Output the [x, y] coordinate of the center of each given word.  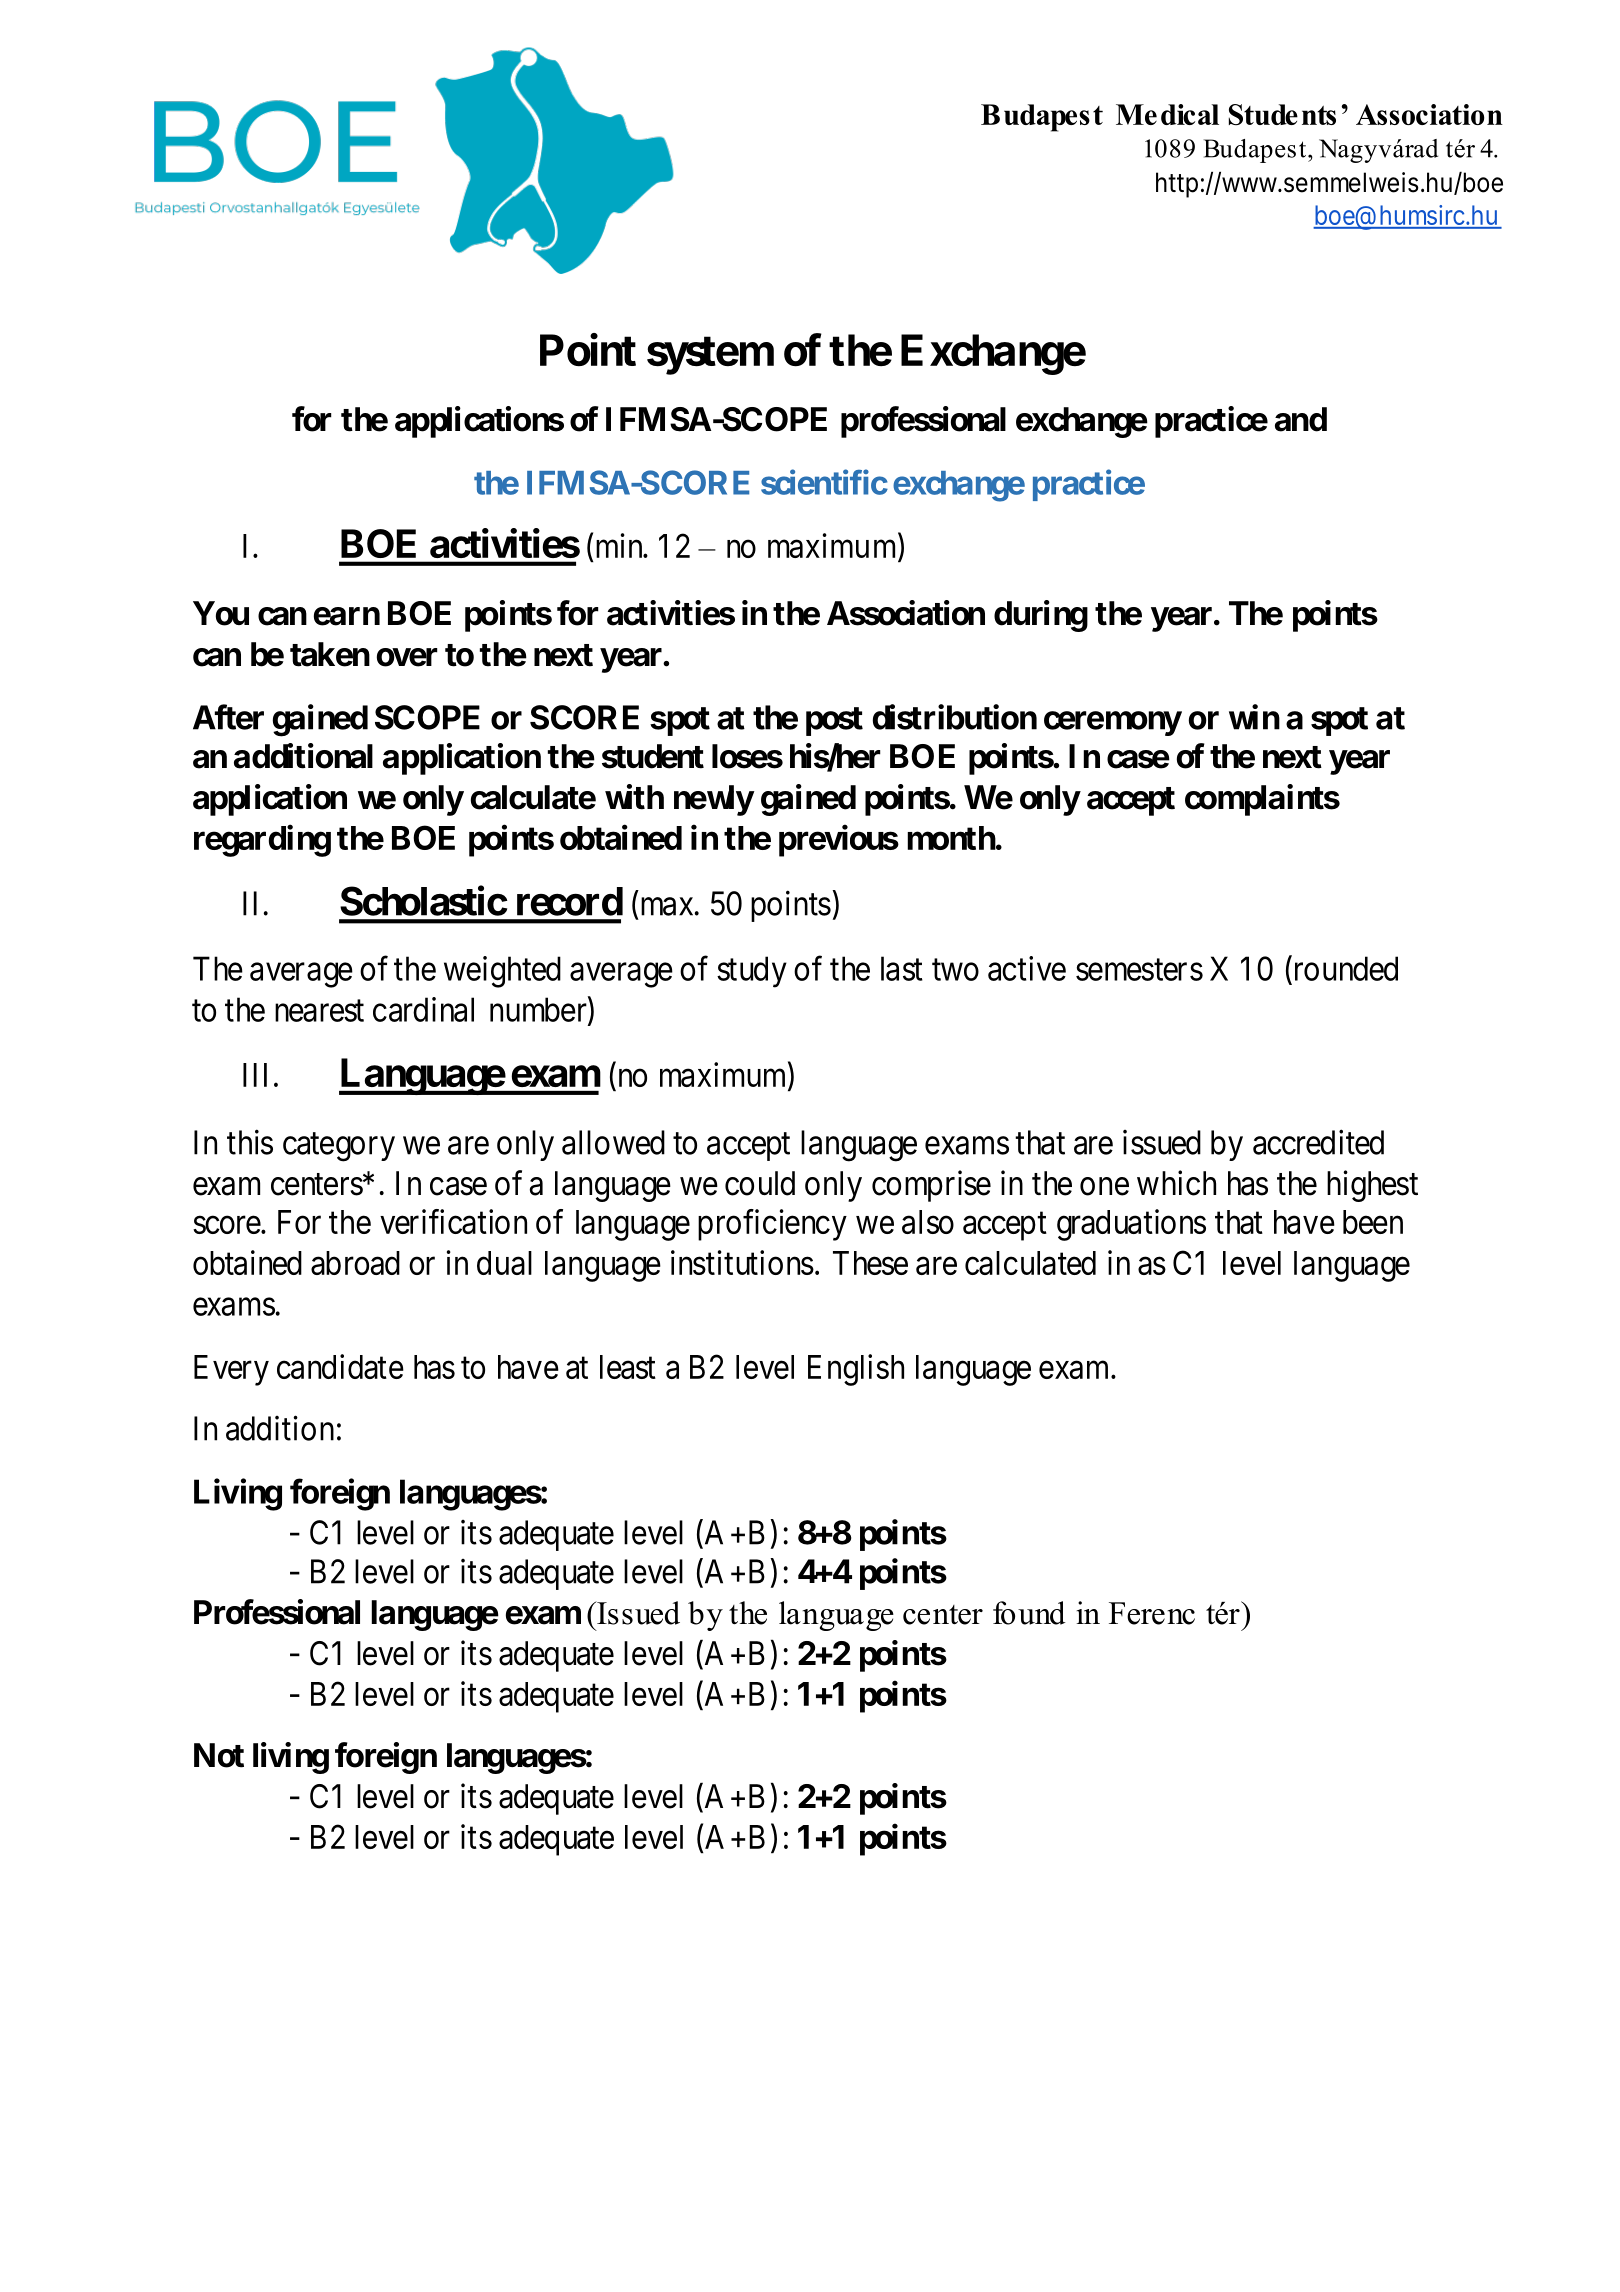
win [1254, 717]
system [710, 355]
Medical [1167, 114]
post [834, 721]
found [1029, 1613]
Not [219, 1755]
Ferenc [1152, 1613]
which [1176, 1183]
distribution [955, 717]
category [339, 1147]
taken [330, 654]
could [760, 1183]
